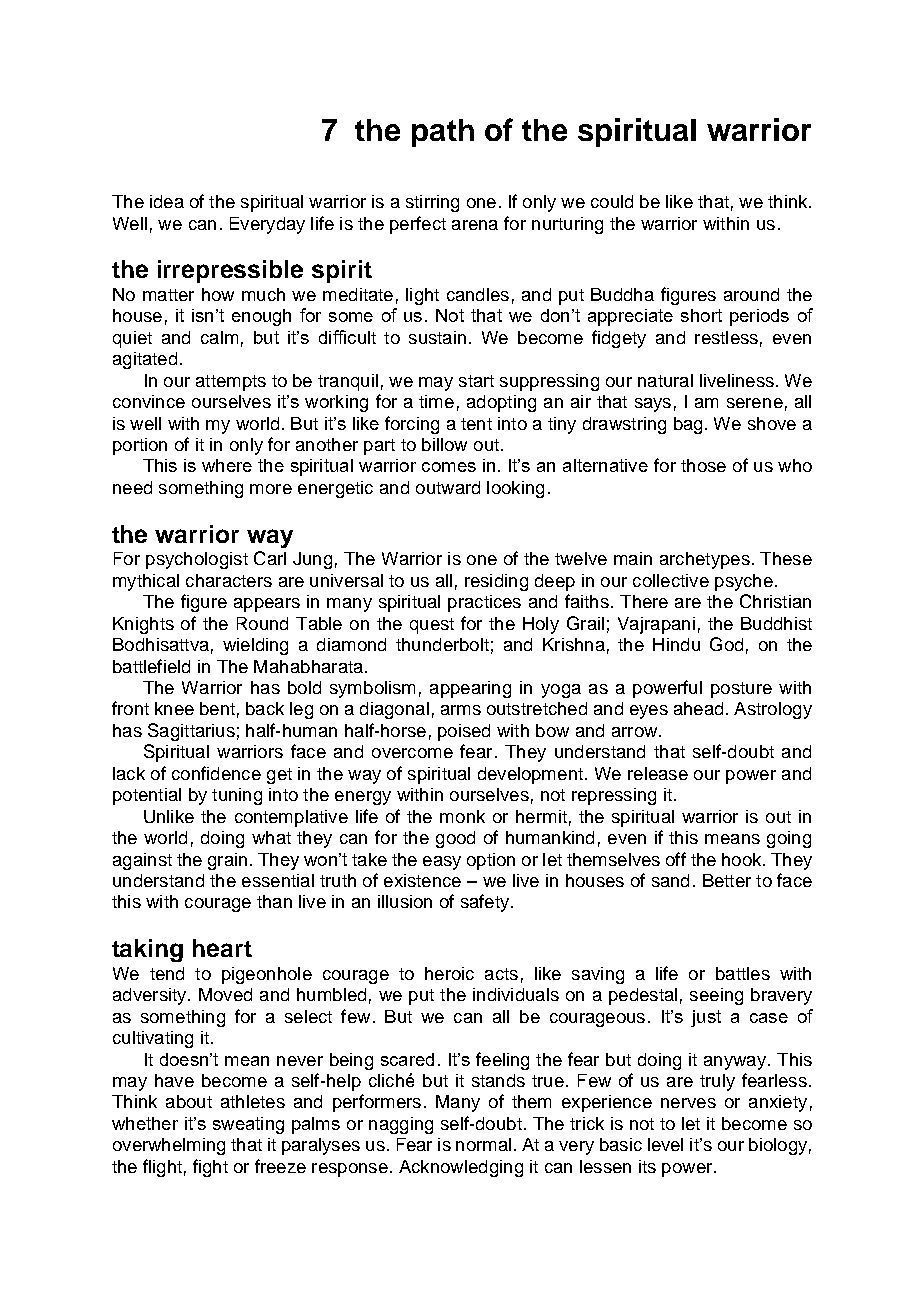 This screenshot has height=1308, width=924. I want to click on outward, so click(448, 487).
